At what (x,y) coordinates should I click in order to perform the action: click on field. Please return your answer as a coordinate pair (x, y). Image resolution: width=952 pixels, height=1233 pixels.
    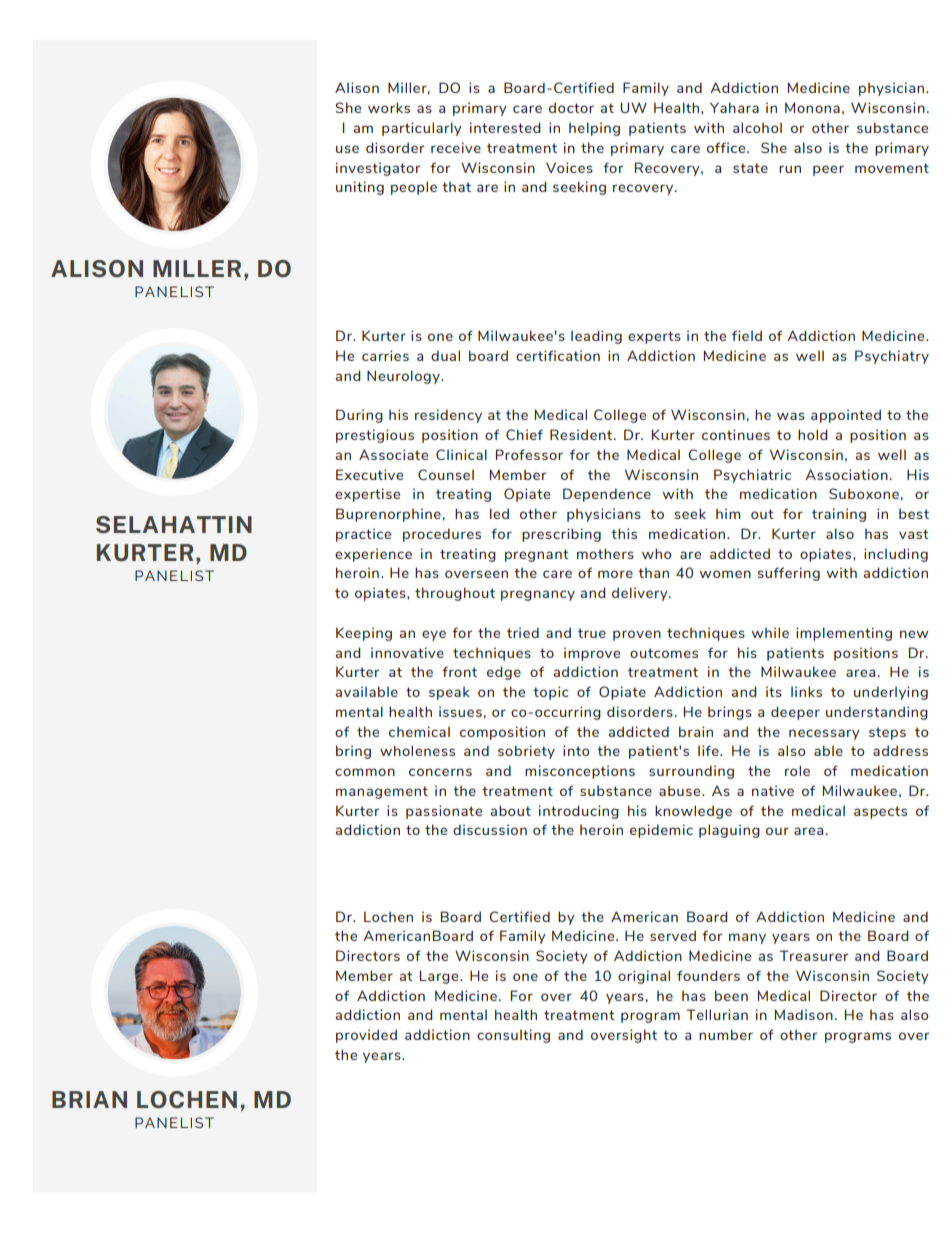
    Looking at the image, I should click on (747, 335).
